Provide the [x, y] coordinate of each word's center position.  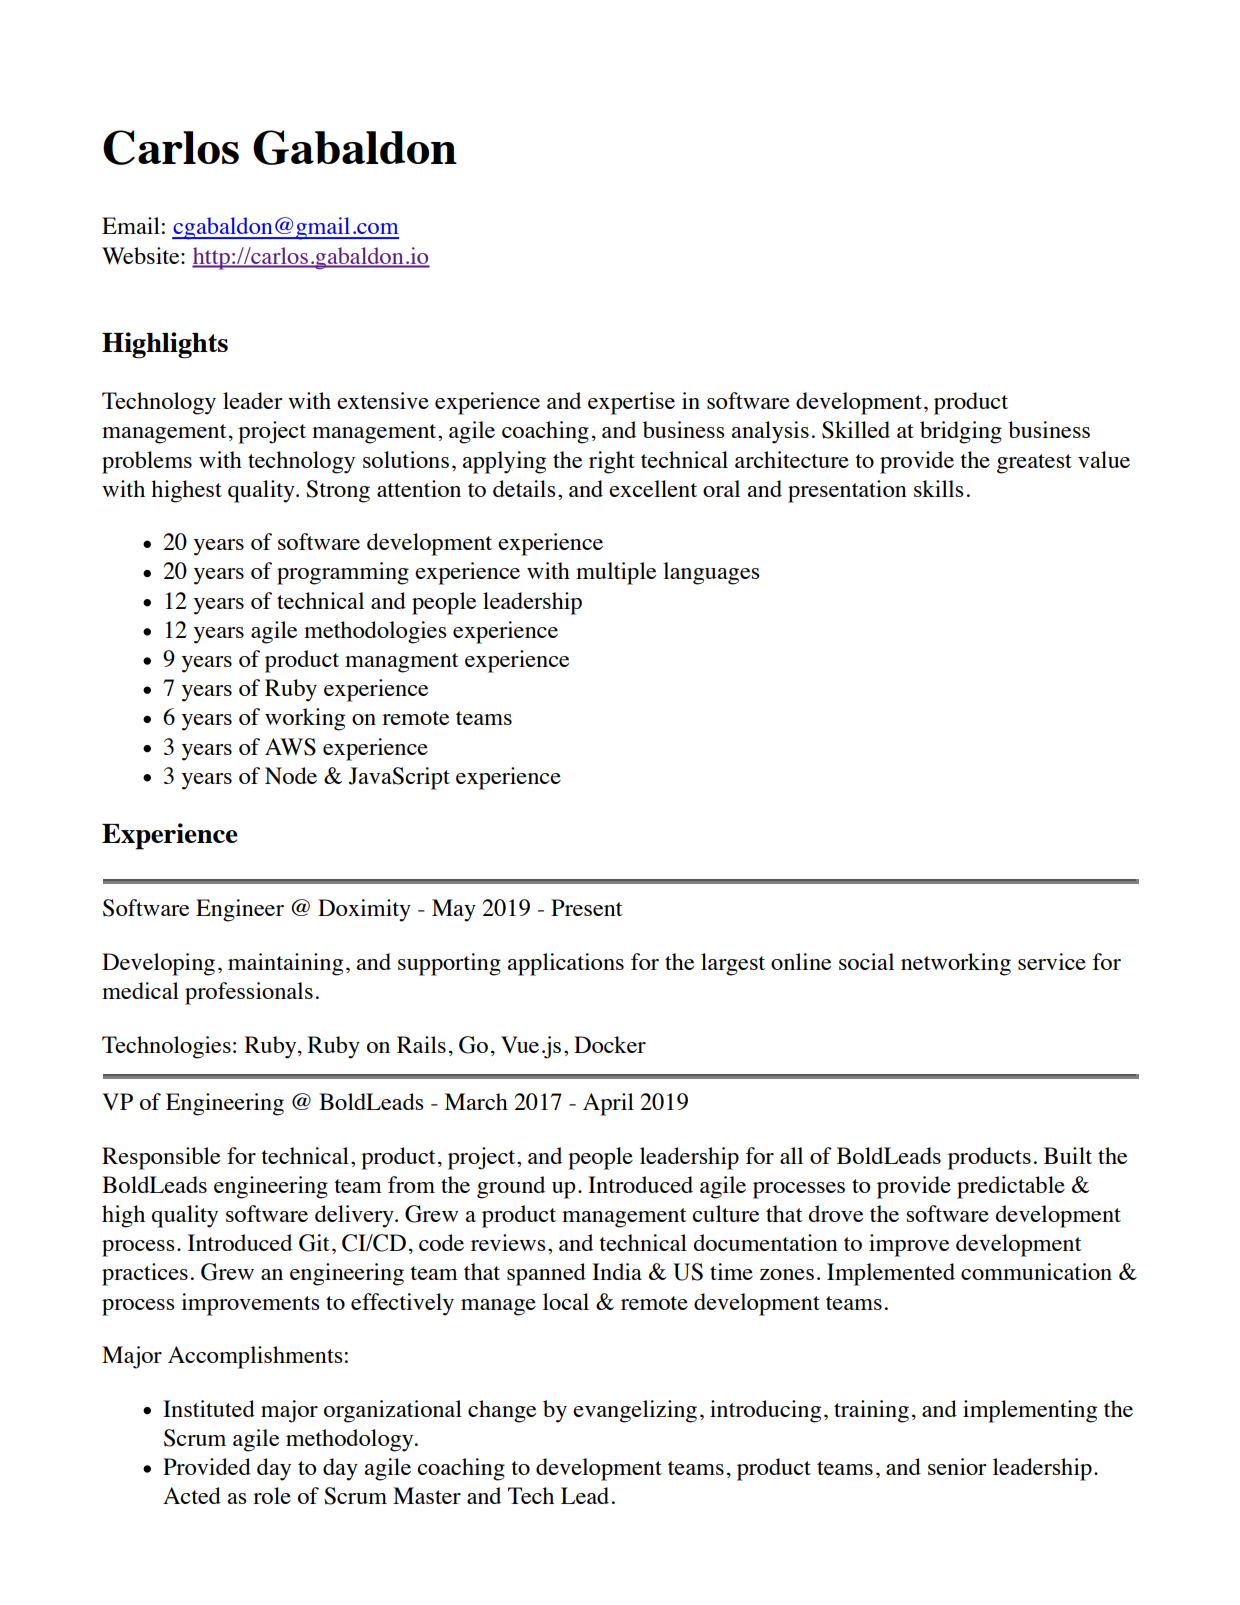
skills [939, 488]
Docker [610, 1044]
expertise [631, 403]
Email [131, 225]
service [1052, 961]
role [272, 1495]
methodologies [375, 632]
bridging [961, 432]
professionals [249, 993]
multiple [616, 573]
